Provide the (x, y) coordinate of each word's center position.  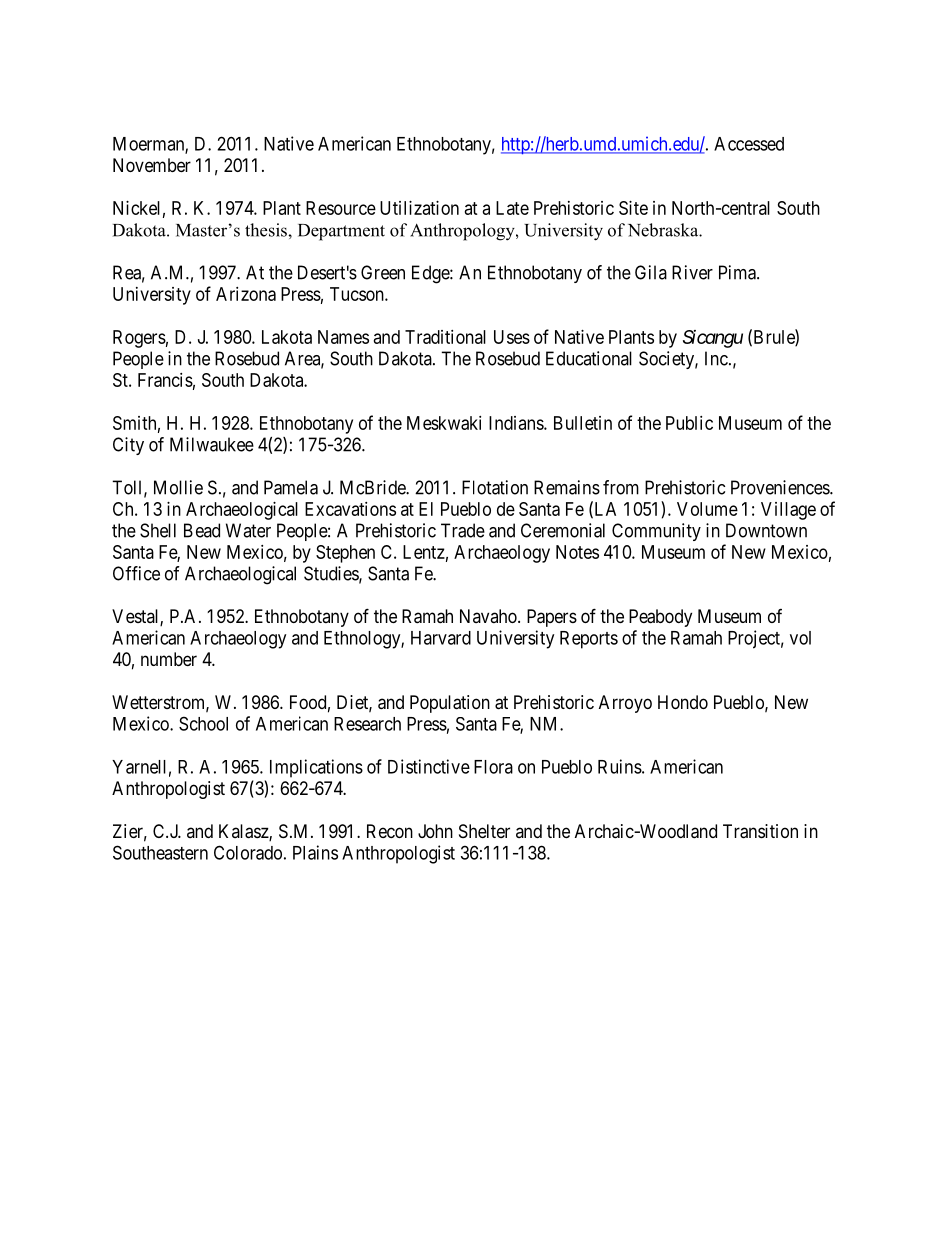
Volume (707, 509)
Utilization (419, 208)
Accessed (749, 144)
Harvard (441, 638)
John (435, 831)
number (169, 659)
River (692, 272)
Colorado (248, 852)
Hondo (683, 702)
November (152, 165)
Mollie (178, 487)
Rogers (139, 339)
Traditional (445, 337)
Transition (760, 831)
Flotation (495, 487)
